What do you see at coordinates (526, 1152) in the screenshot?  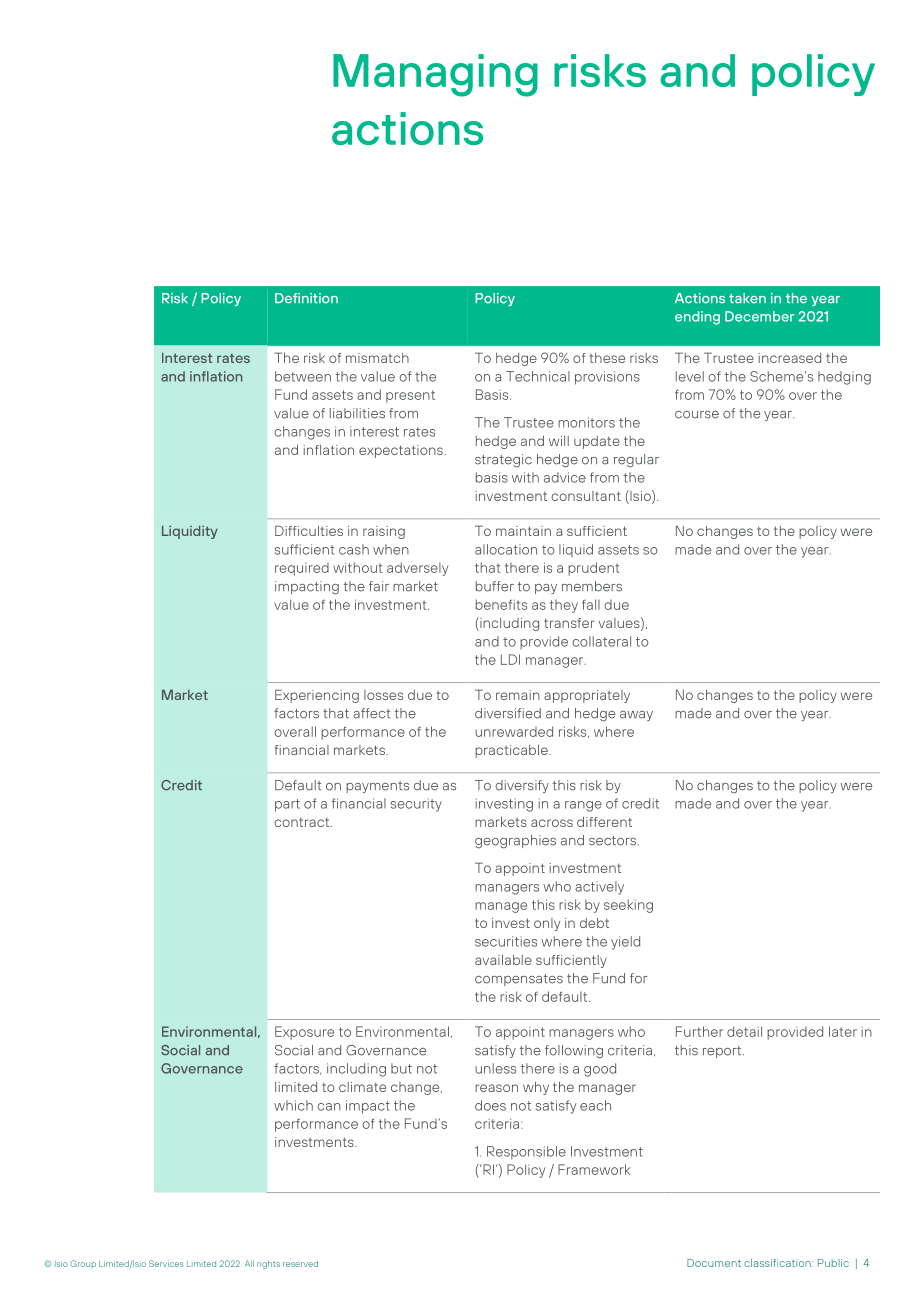 I see `Responsible` at bounding box center [526, 1152].
